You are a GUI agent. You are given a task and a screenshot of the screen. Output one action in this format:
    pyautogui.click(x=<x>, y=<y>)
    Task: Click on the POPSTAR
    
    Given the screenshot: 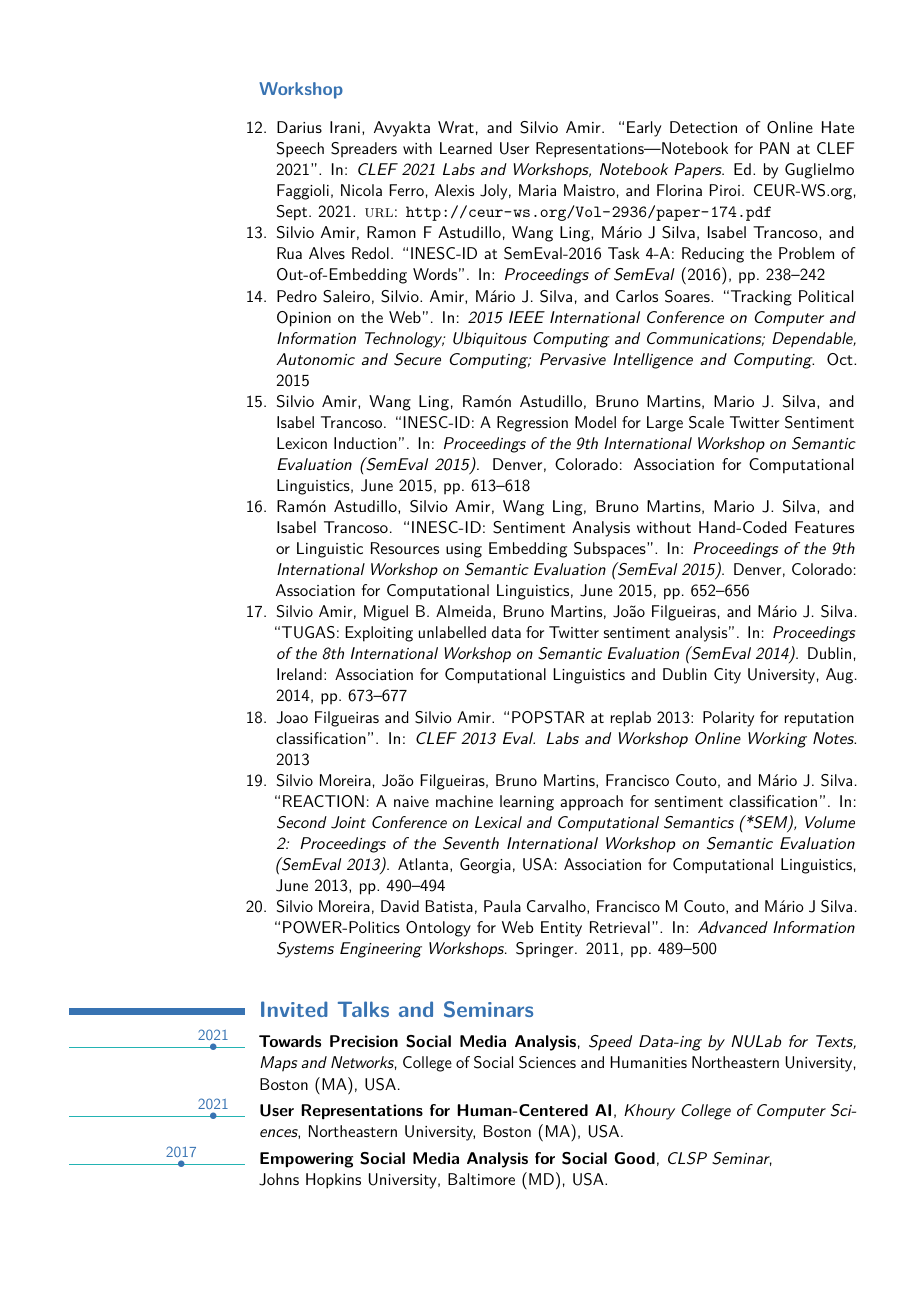 What is the action you would take?
    pyautogui.click(x=548, y=717)
